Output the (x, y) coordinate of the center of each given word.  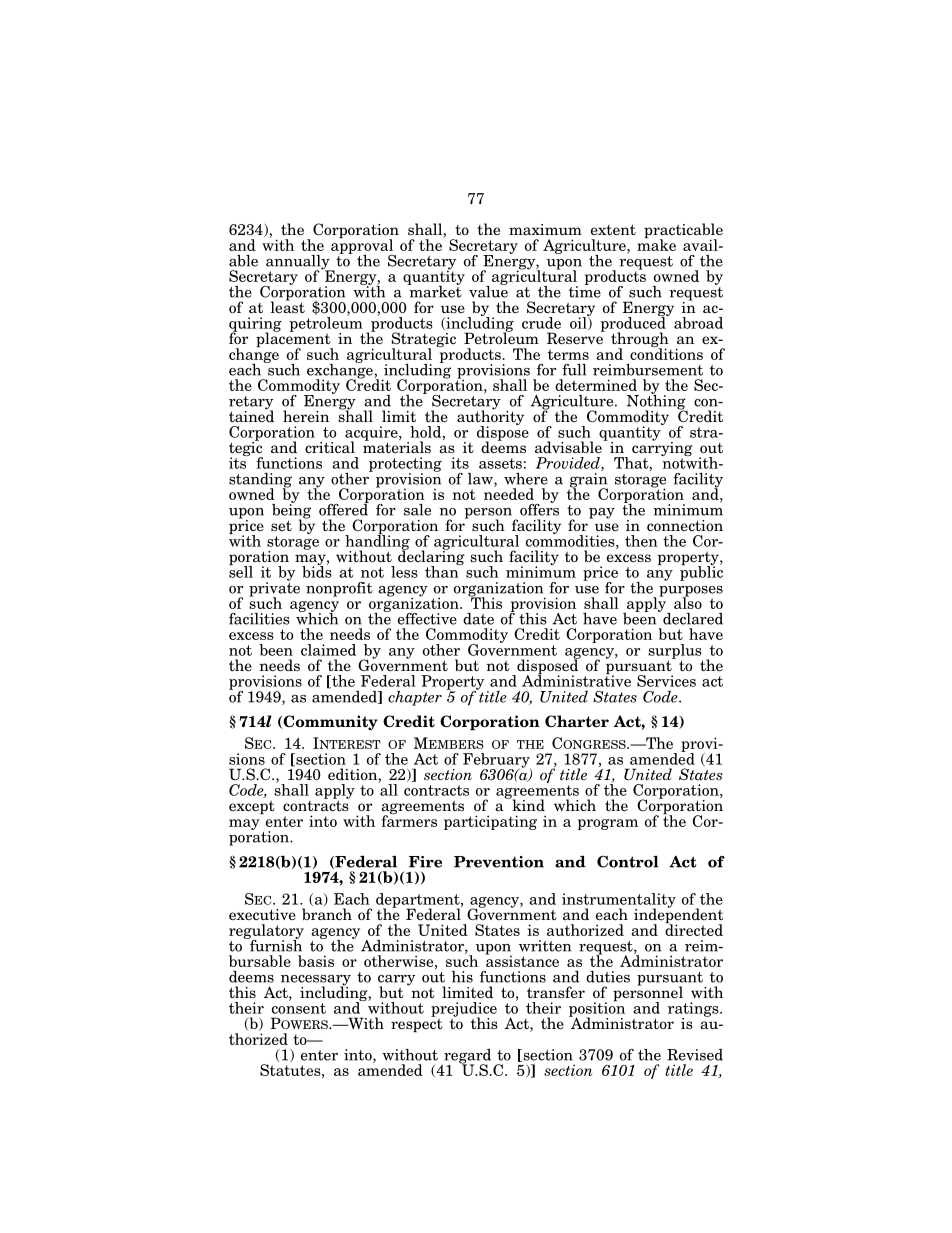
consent (299, 1008)
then (641, 541)
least (288, 306)
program (608, 824)
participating (490, 822)
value (488, 290)
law (481, 480)
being (291, 511)
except (252, 807)
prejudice (464, 1010)
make (656, 244)
